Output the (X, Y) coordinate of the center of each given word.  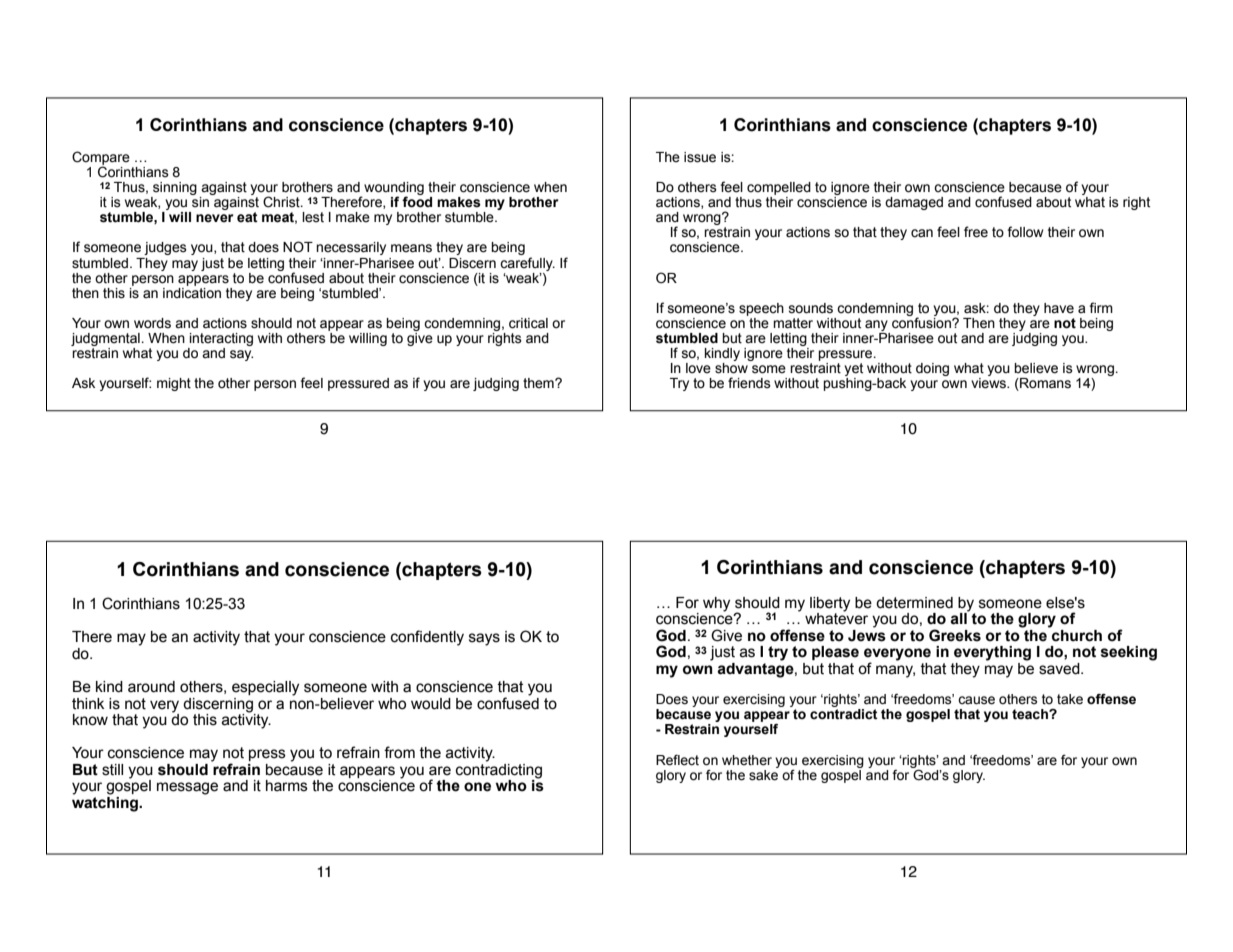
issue (700, 157)
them (539, 383)
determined (914, 603)
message (187, 788)
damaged (914, 203)
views (989, 383)
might (174, 384)
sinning (175, 188)
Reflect (677, 760)
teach (1031, 714)
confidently (427, 638)
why (716, 604)
